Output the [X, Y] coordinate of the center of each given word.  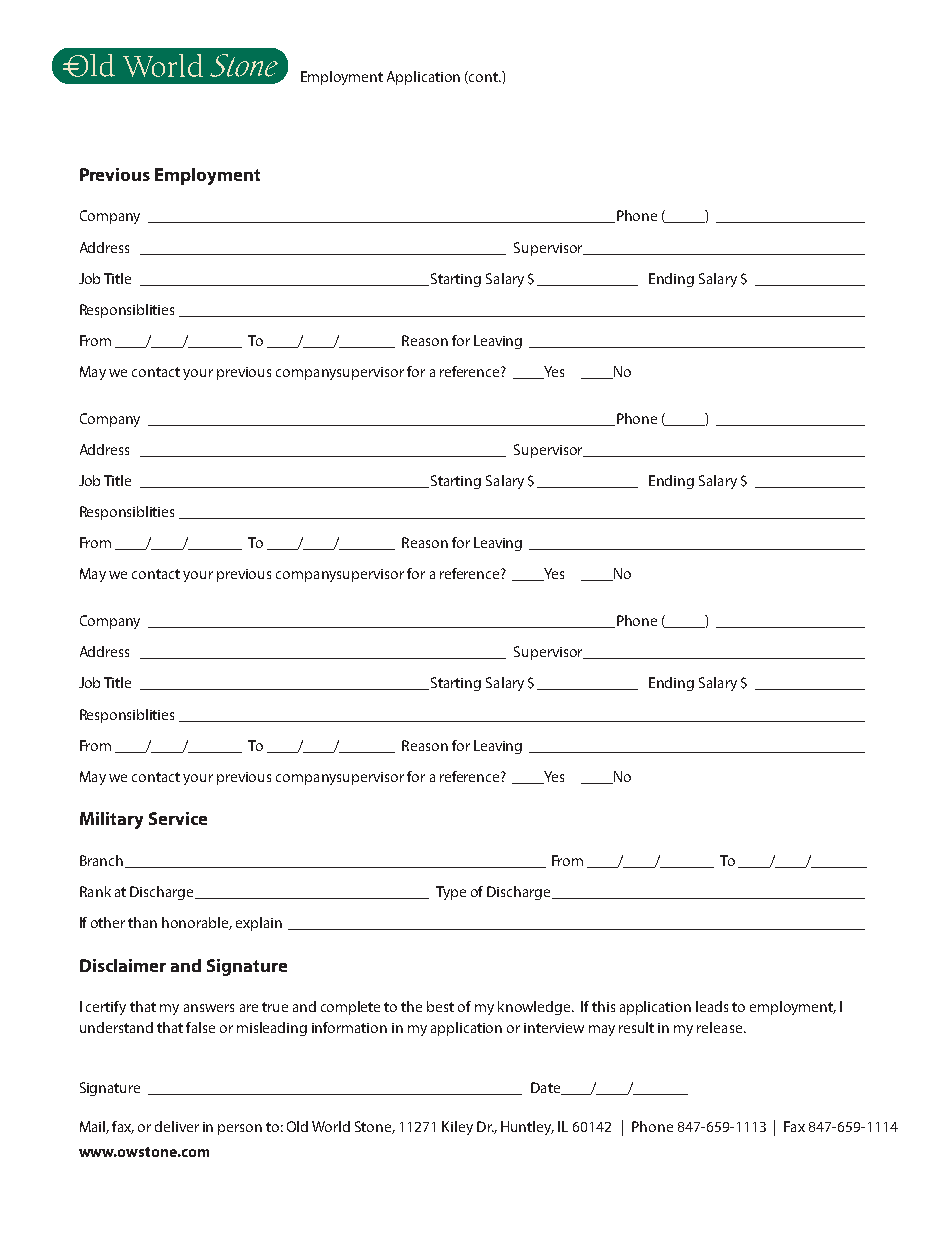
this [603, 1006]
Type [451, 893]
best [440, 1006]
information [349, 1027]
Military [111, 820]
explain [259, 924]
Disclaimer [123, 965]
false [200, 1027]
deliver [177, 1126]
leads [712, 1006]
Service [178, 818]
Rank [95, 891]
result [636, 1027]
